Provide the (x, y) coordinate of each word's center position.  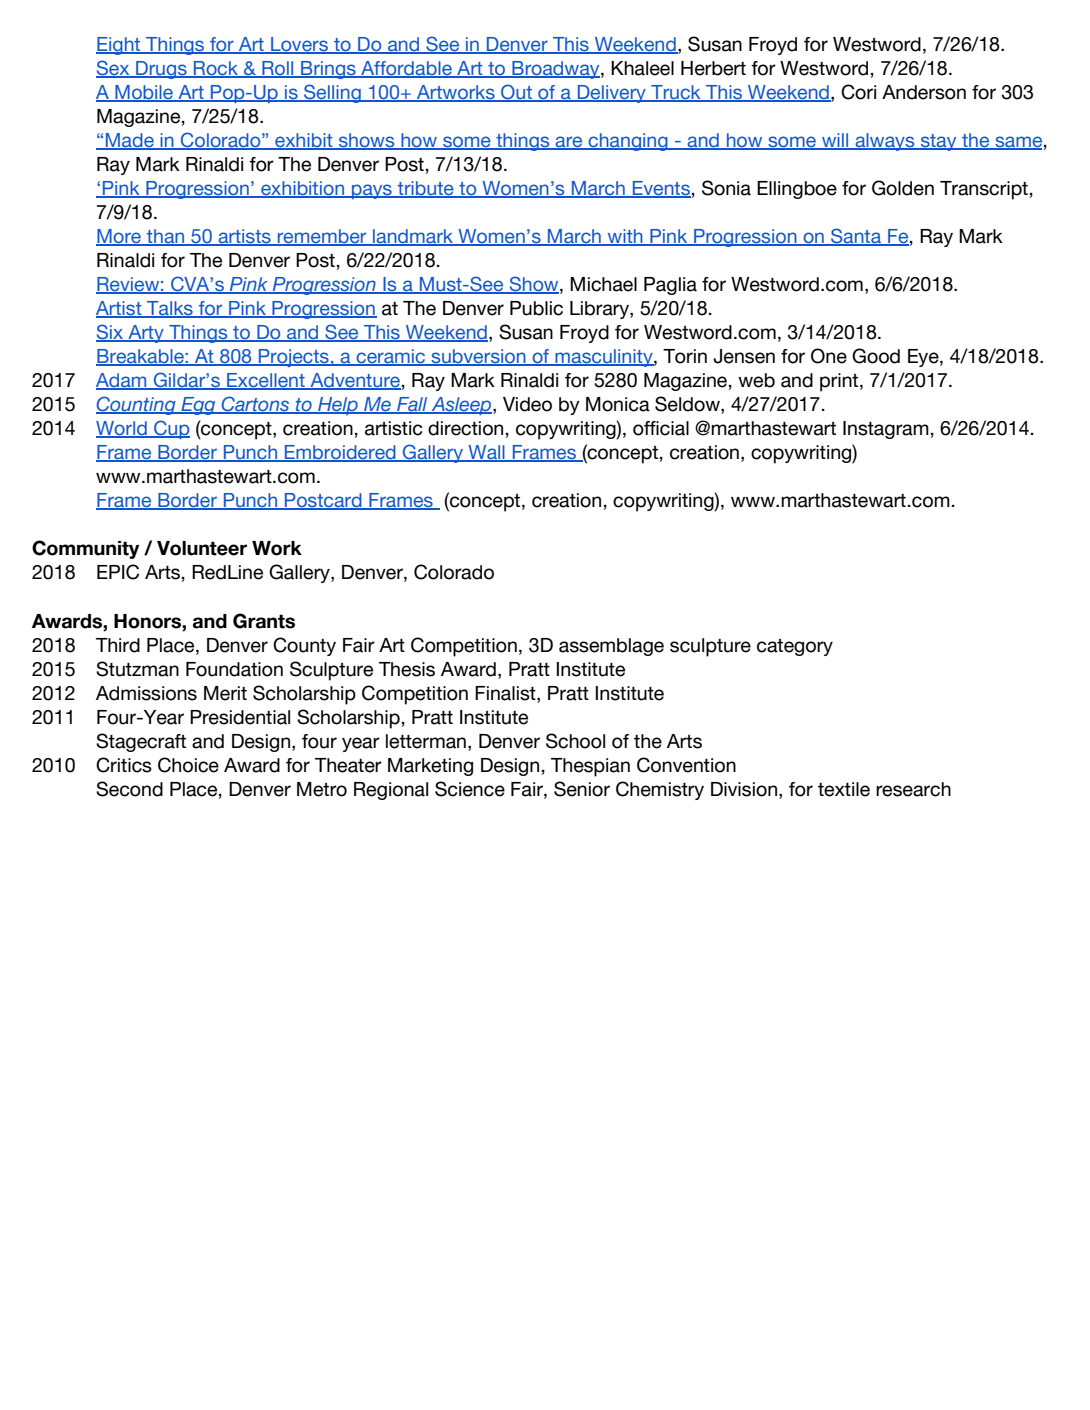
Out (516, 93)
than (166, 237)
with (625, 237)
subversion (478, 357)
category (795, 647)
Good (876, 356)
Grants (264, 621)
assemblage (611, 647)
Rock (216, 69)
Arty (146, 334)
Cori (858, 92)
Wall (486, 453)
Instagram (886, 430)
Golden (903, 188)
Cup (171, 429)
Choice (188, 765)
